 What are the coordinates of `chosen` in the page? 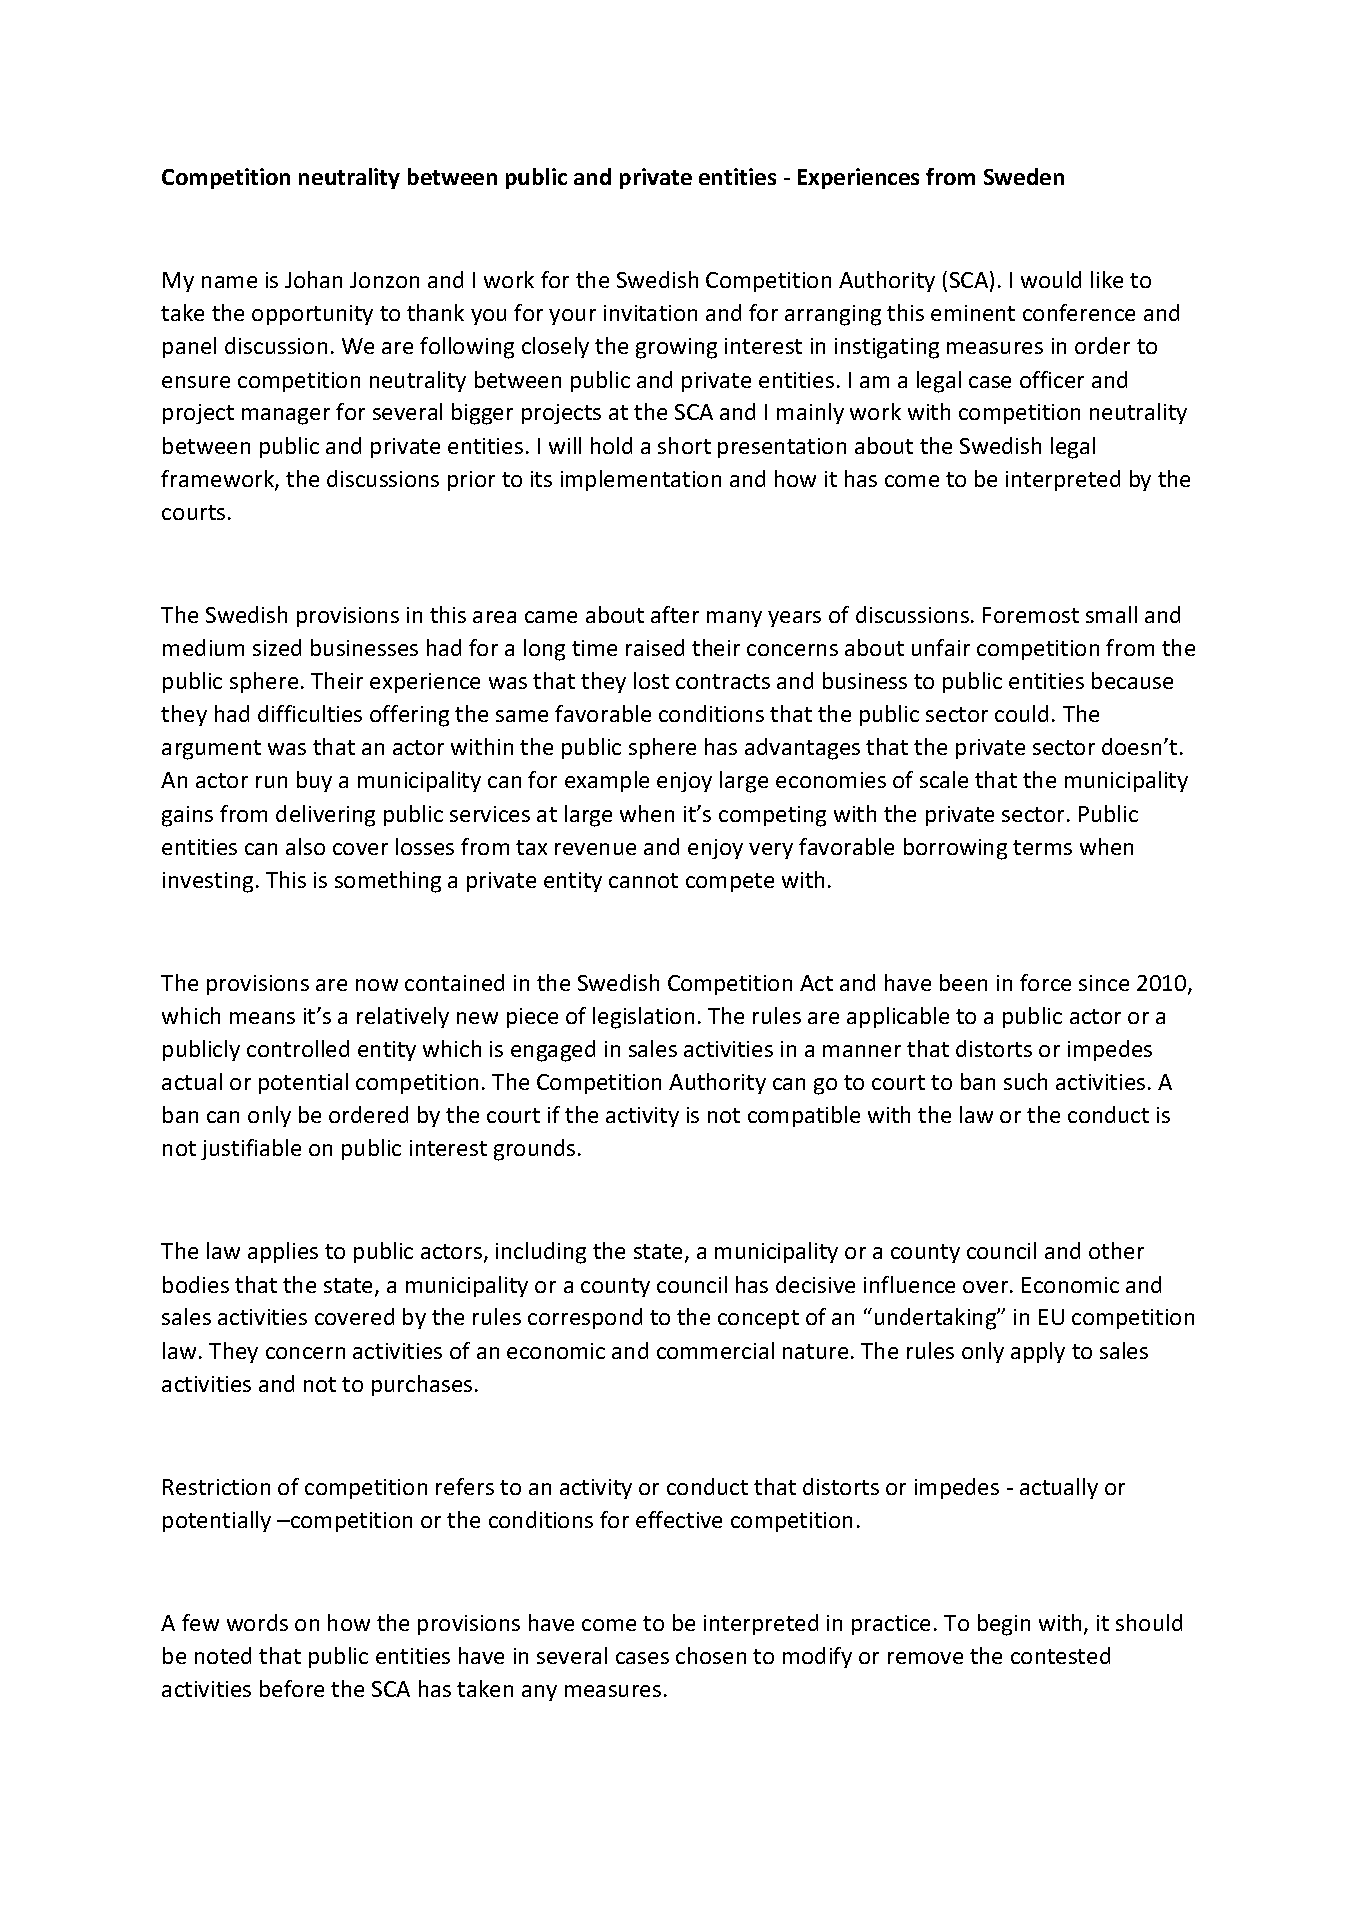 It's located at (711, 1655).
